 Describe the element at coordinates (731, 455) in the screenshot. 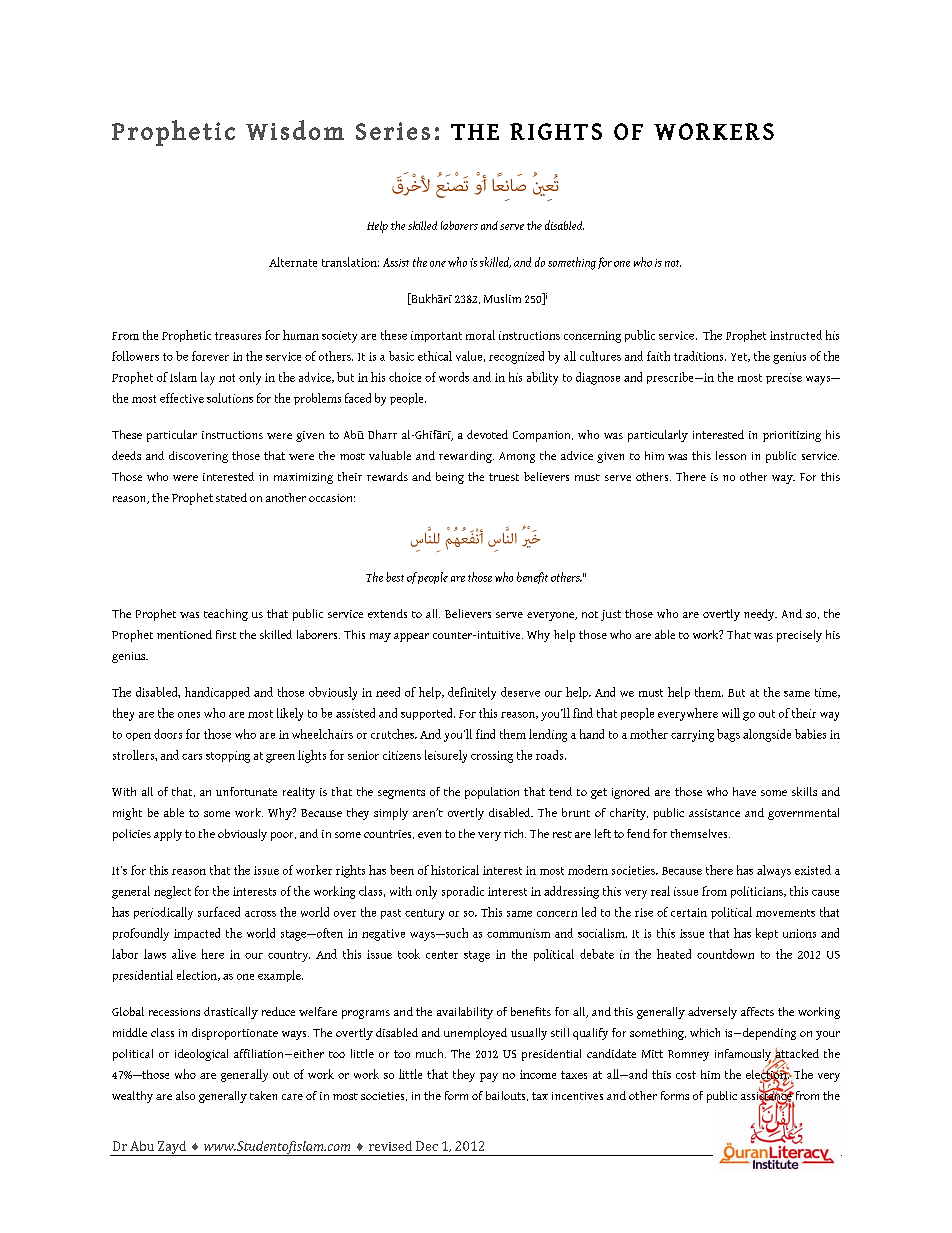

I see `lesson` at that location.
